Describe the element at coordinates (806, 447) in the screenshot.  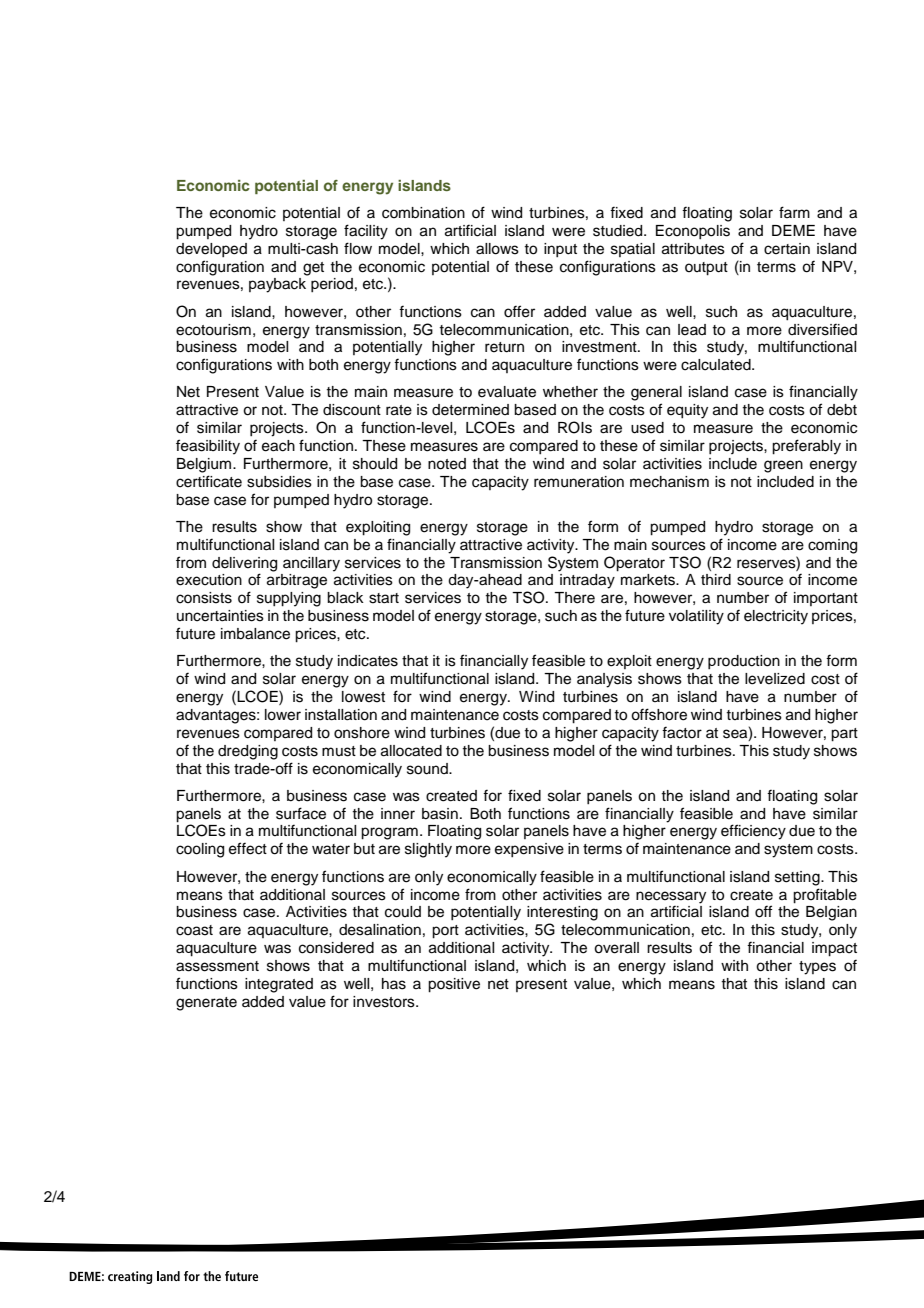
I see `preferably` at that location.
